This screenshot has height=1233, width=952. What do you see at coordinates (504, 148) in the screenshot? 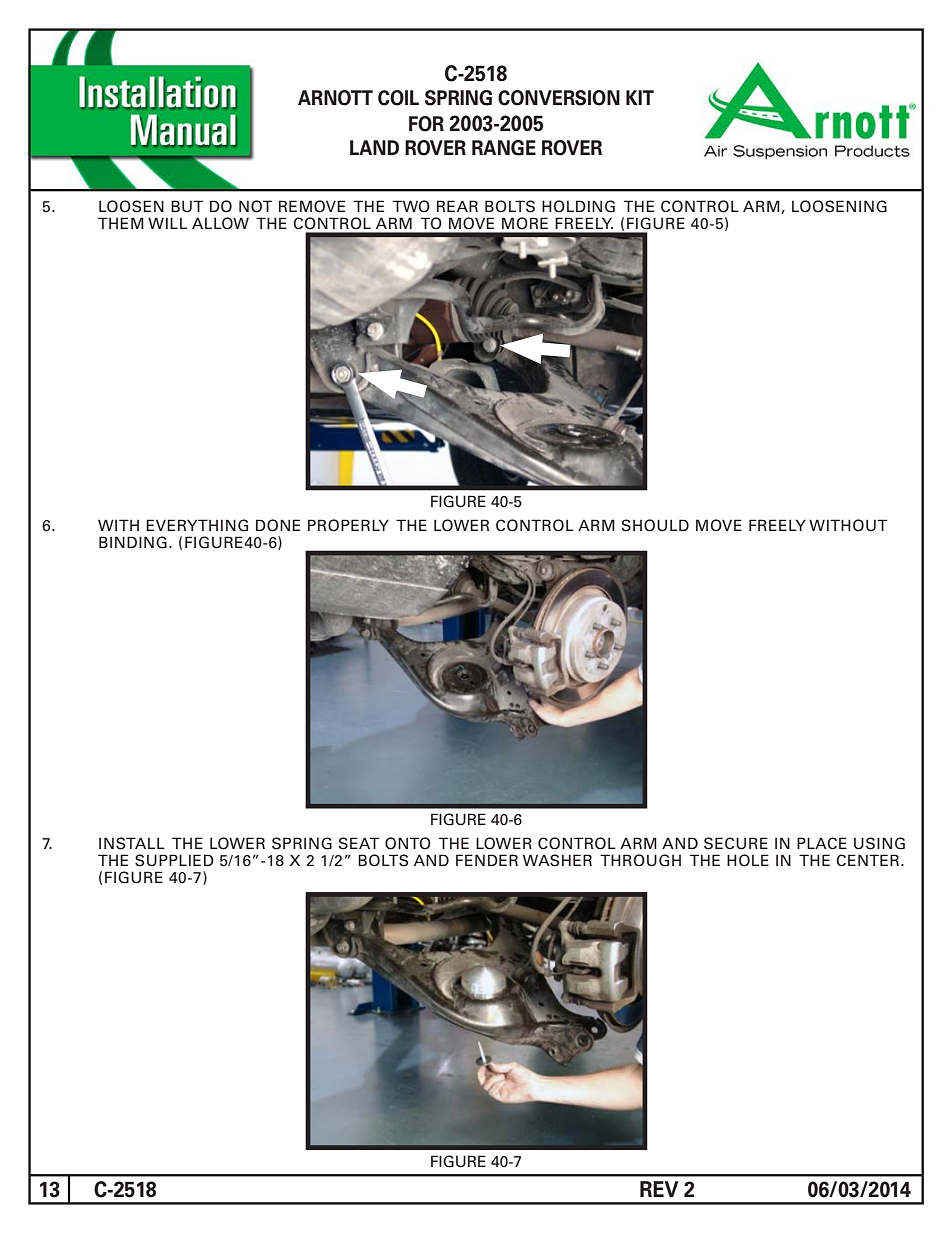
I see `RANGE` at bounding box center [504, 148].
